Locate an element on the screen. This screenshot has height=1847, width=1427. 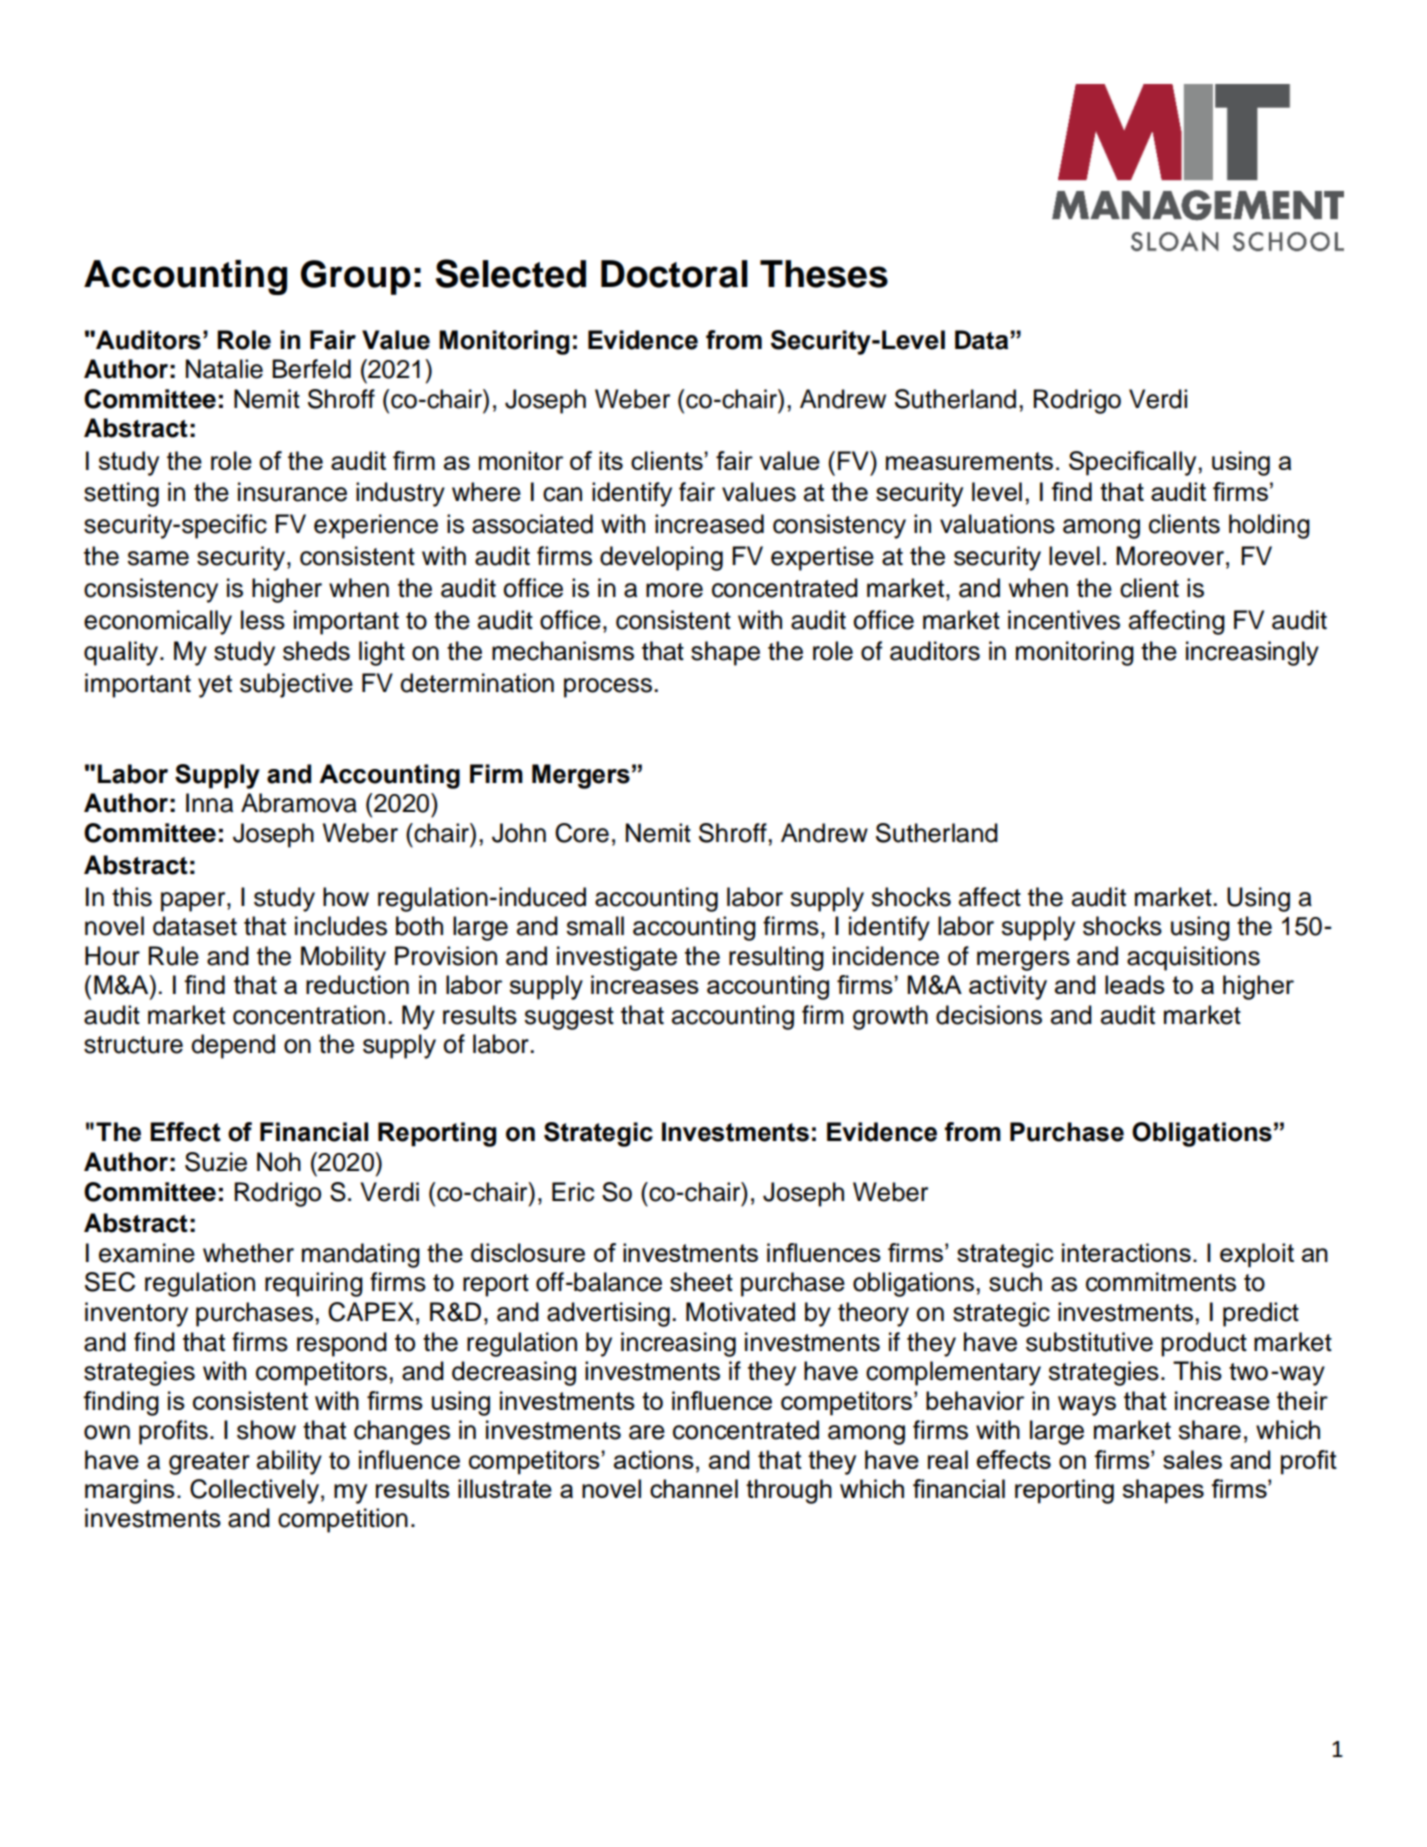
suggest is located at coordinates (569, 1018).
